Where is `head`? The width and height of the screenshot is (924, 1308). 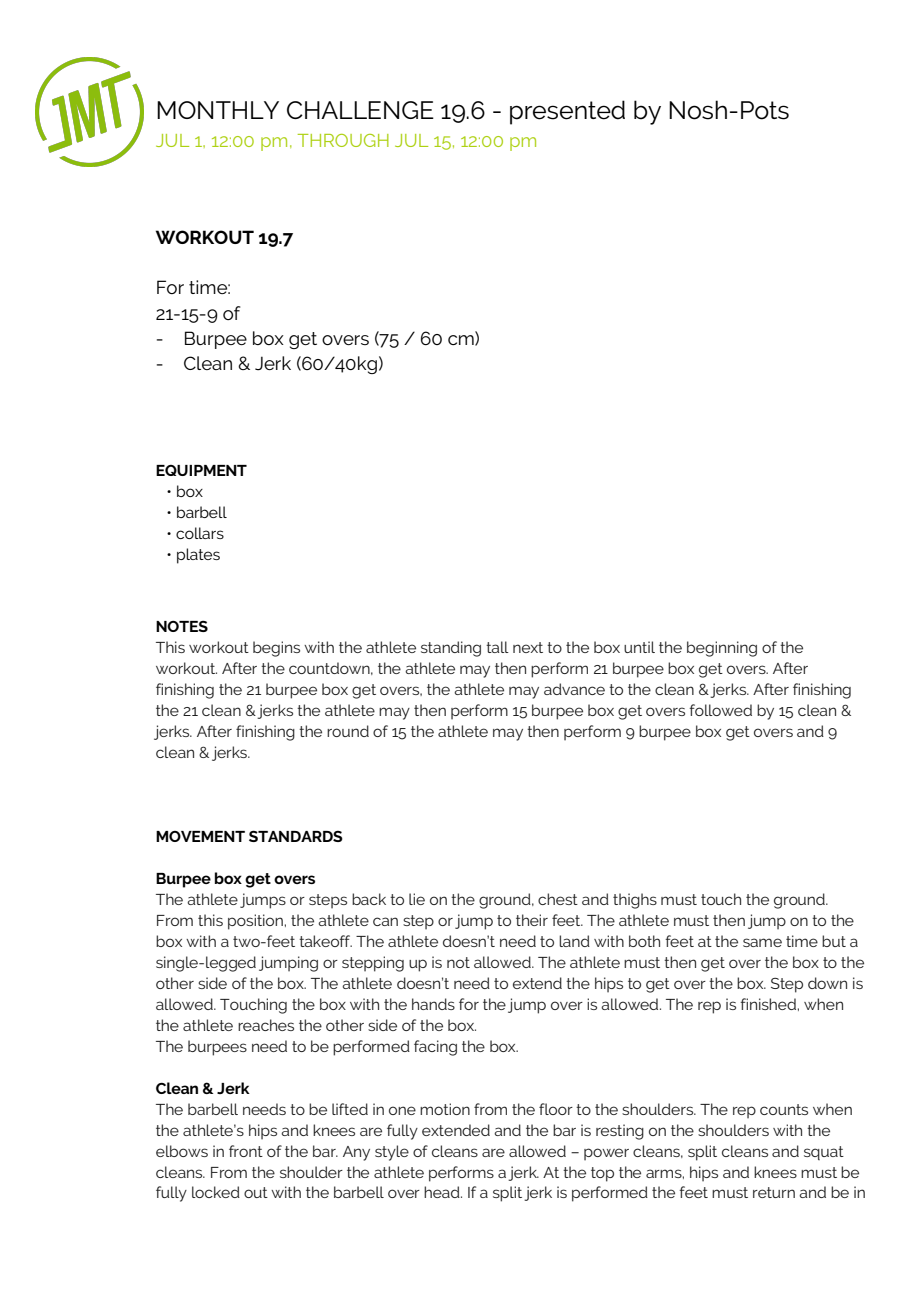
head is located at coordinates (443, 1192).
